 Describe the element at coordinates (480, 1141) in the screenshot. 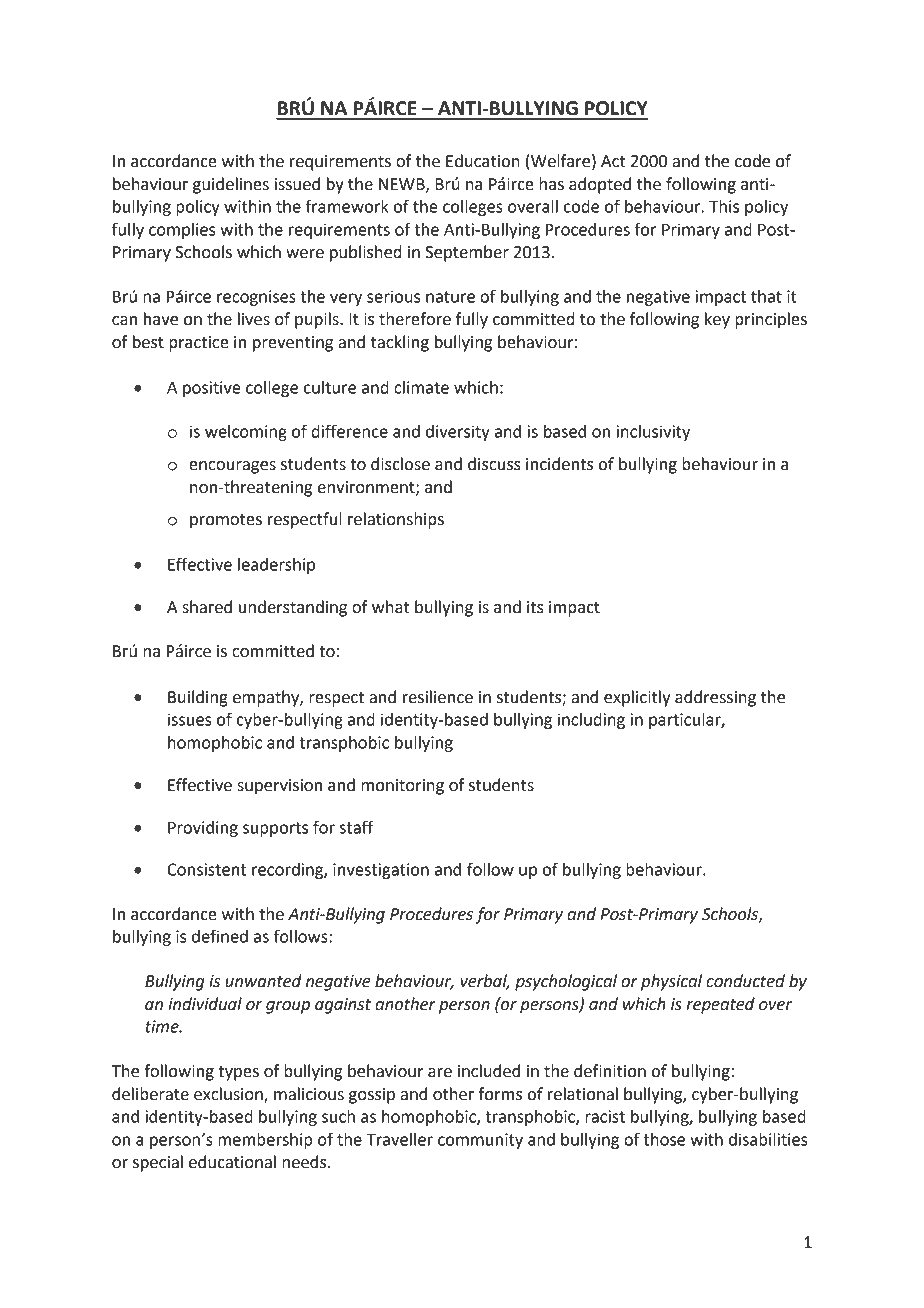

I see `community` at that location.
